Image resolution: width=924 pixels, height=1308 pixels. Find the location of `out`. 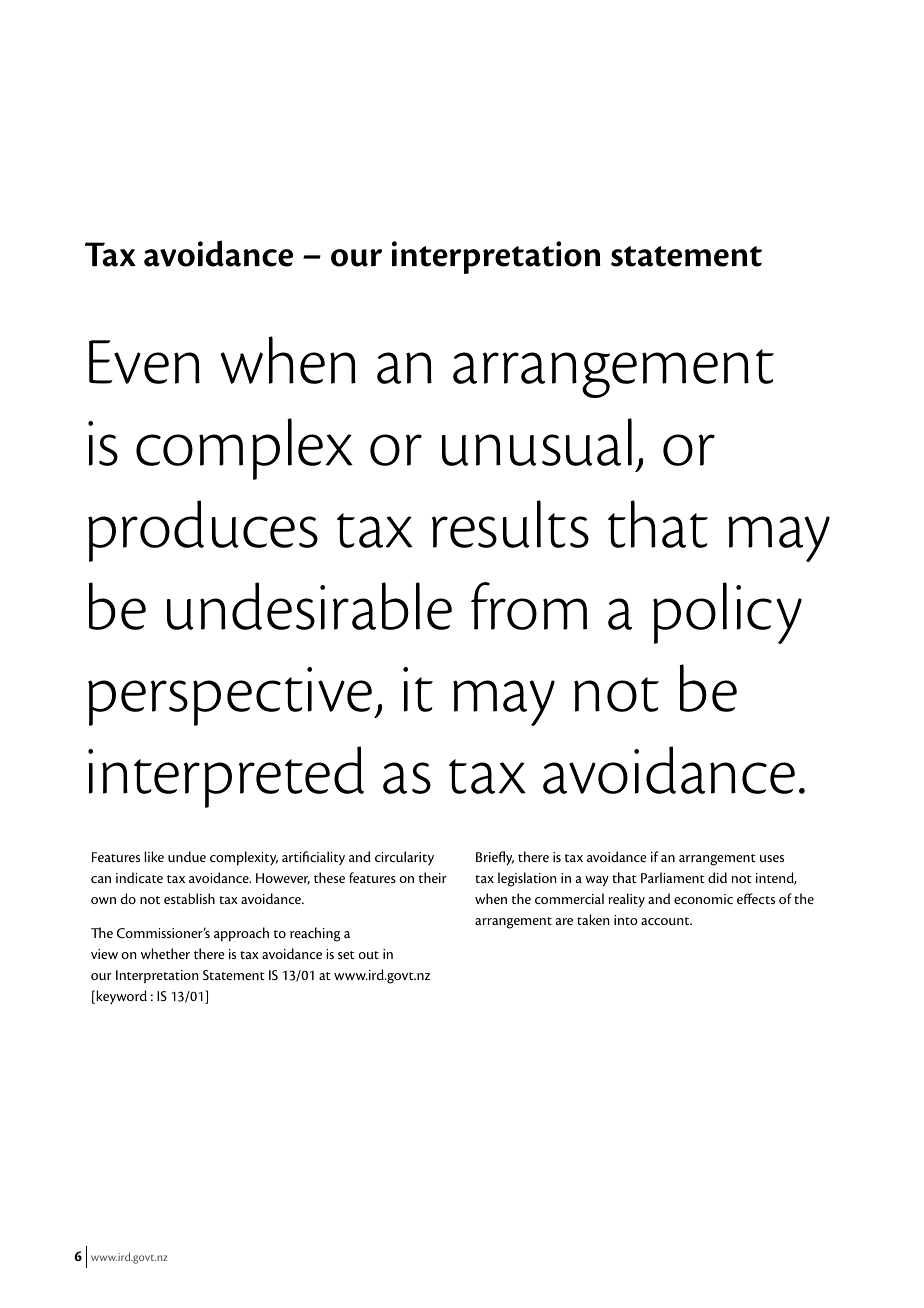

out is located at coordinates (368, 955).
